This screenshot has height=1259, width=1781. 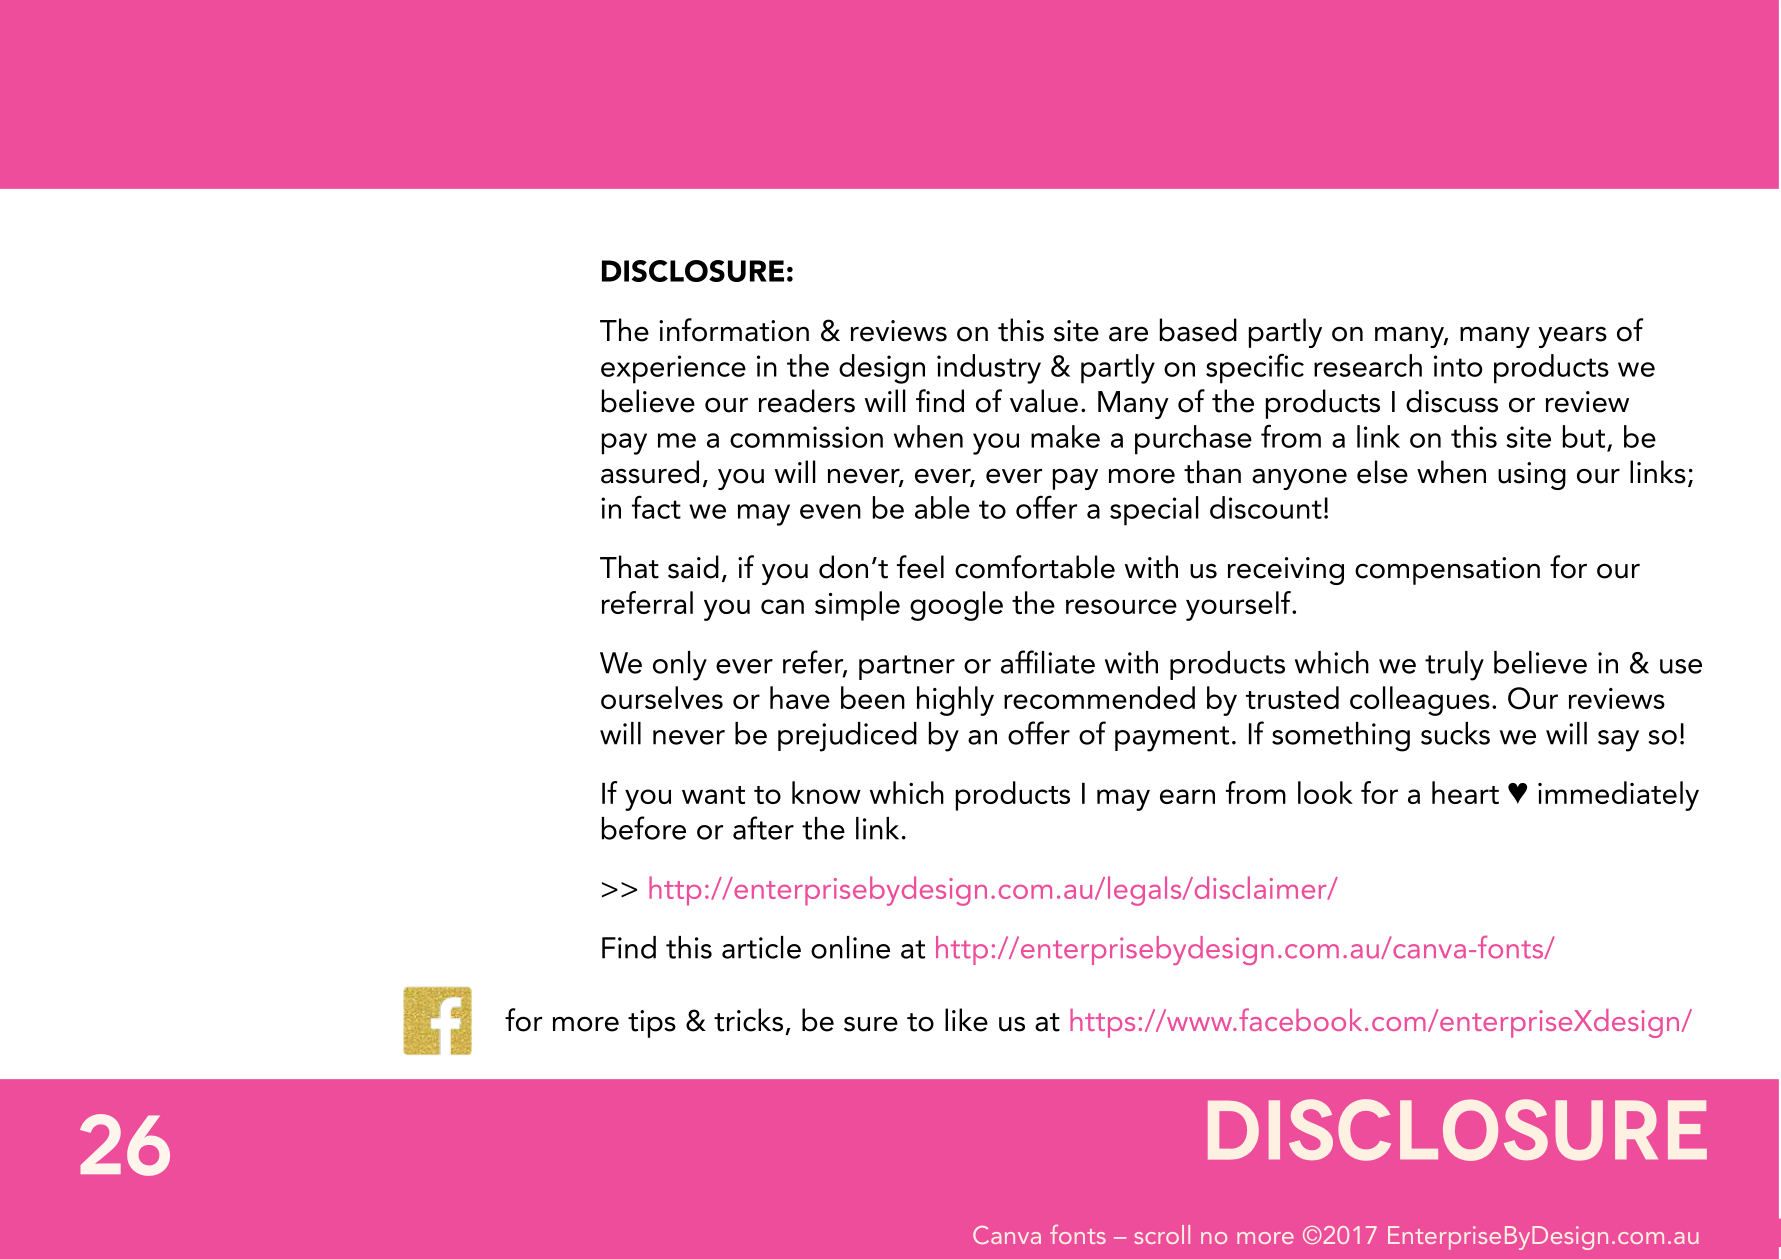 What do you see at coordinates (1128, 334) in the screenshot?
I see `are` at bounding box center [1128, 334].
